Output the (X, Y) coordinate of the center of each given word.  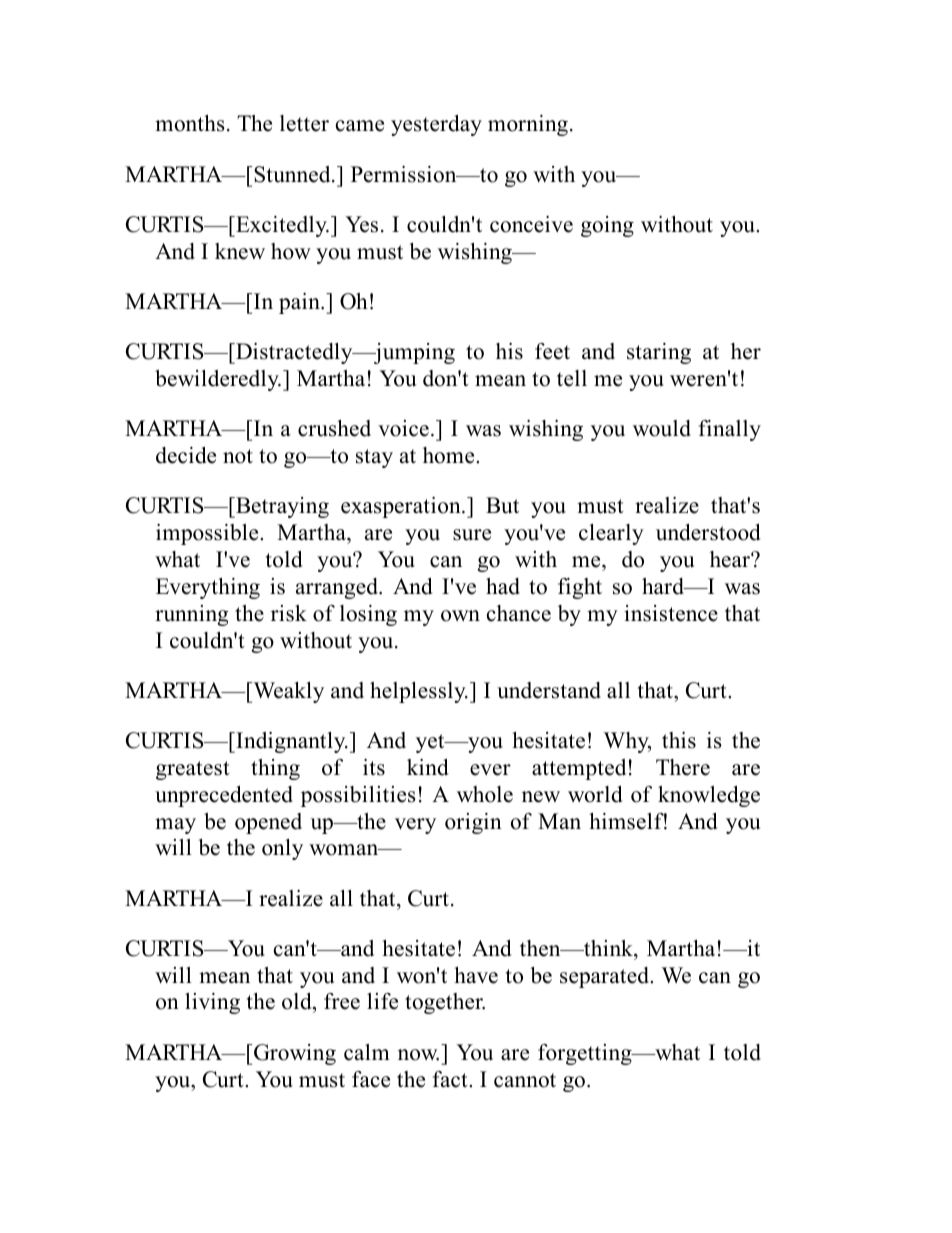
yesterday (436, 125)
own (460, 616)
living (212, 1003)
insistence (671, 613)
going (607, 226)
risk (289, 613)
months (190, 123)
